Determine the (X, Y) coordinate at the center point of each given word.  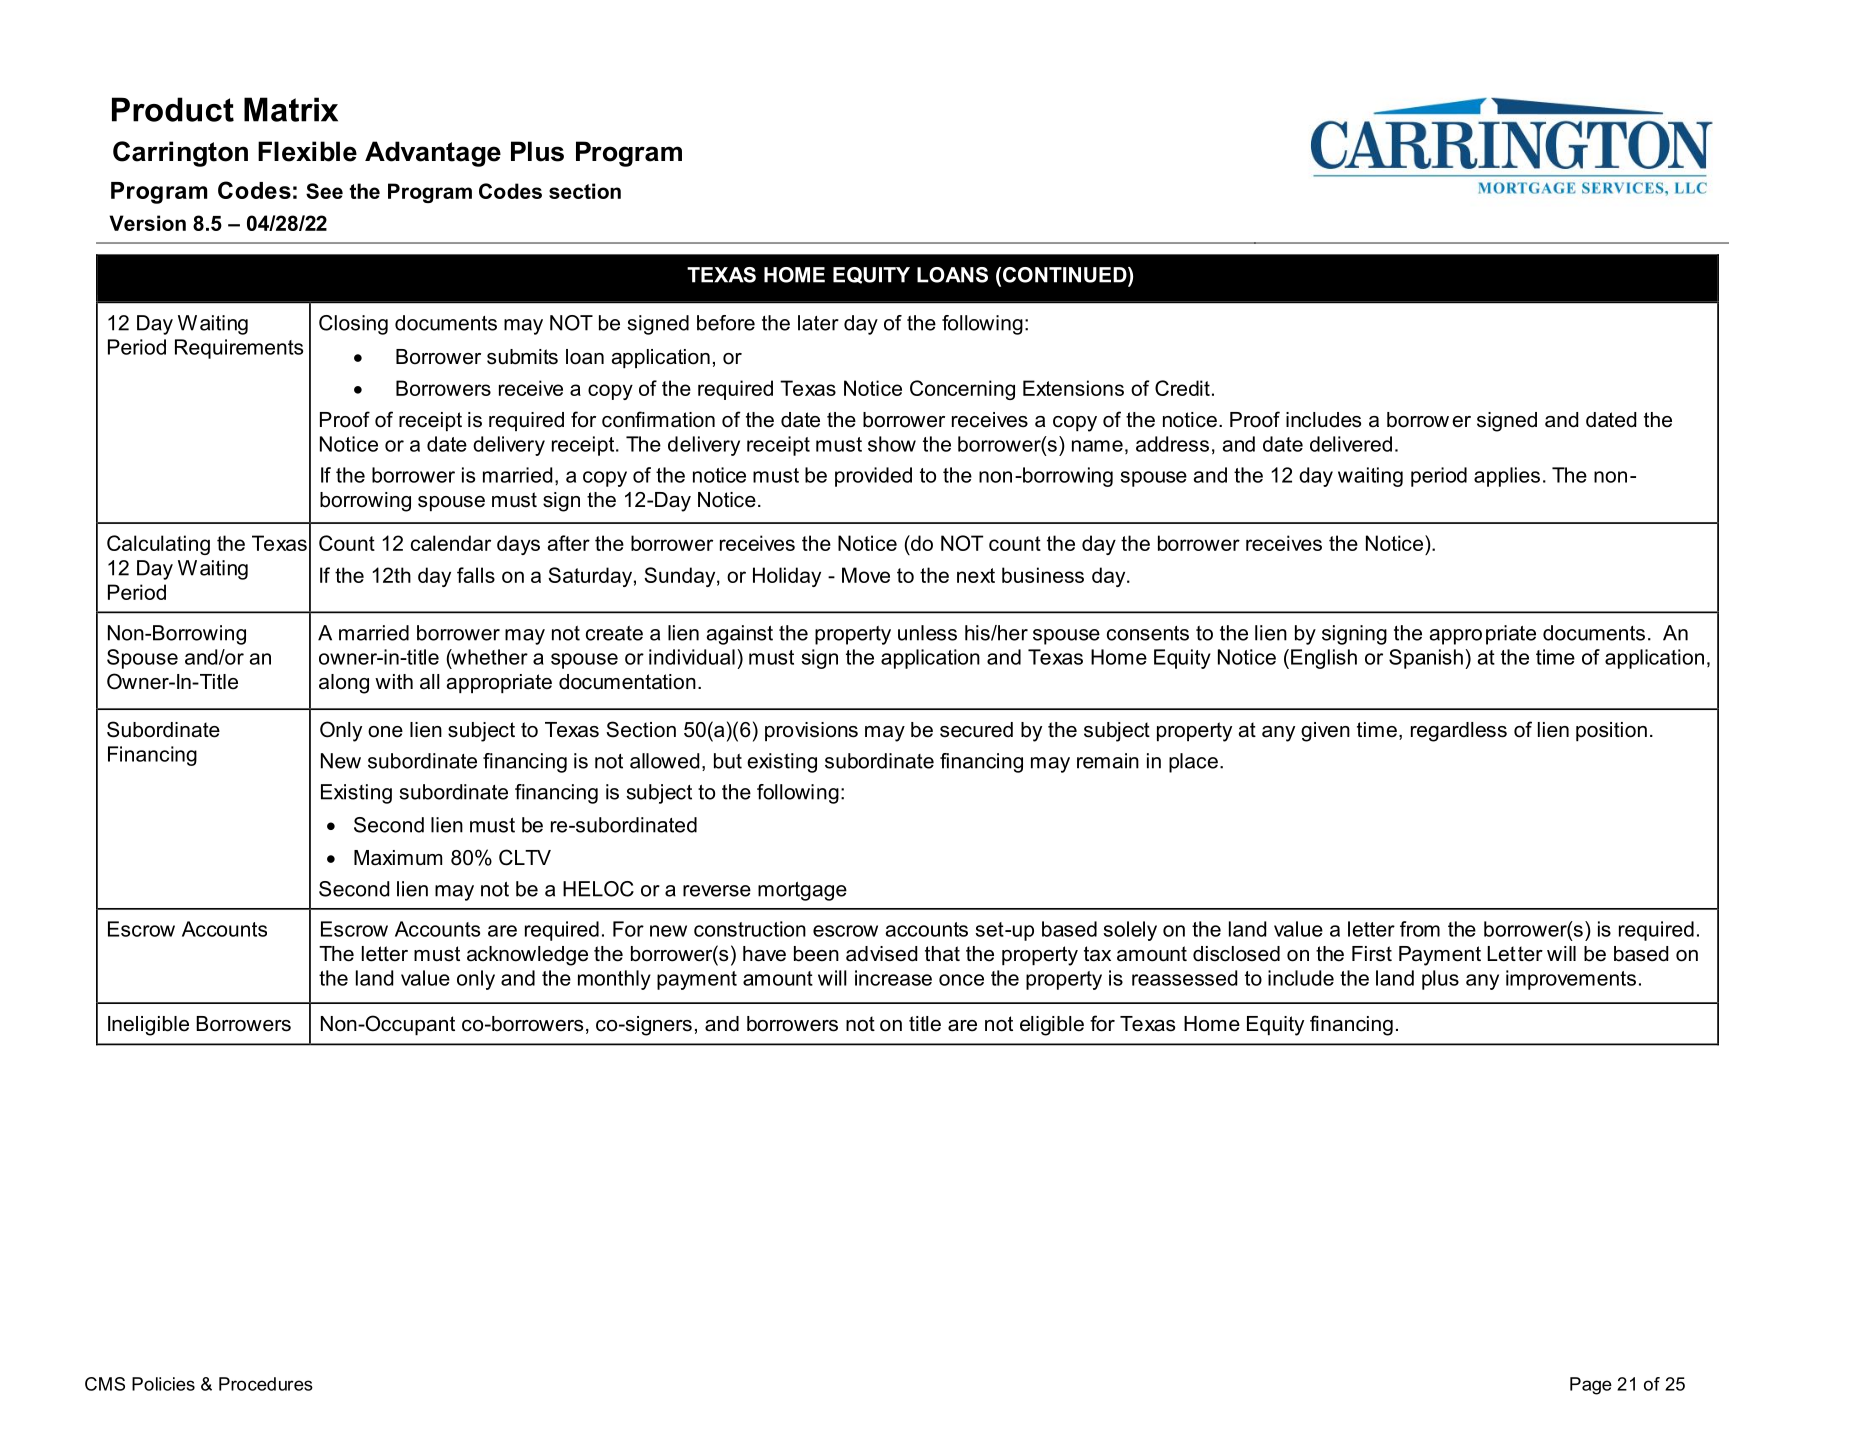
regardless (1459, 732)
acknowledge (527, 956)
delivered (1351, 444)
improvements (1571, 980)
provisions (811, 731)
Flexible (307, 151)
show (892, 444)
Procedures (266, 1384)
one (385, 732)
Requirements (239, 349)
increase (893, 978)
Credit (1182, 388)
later (818, 323)
